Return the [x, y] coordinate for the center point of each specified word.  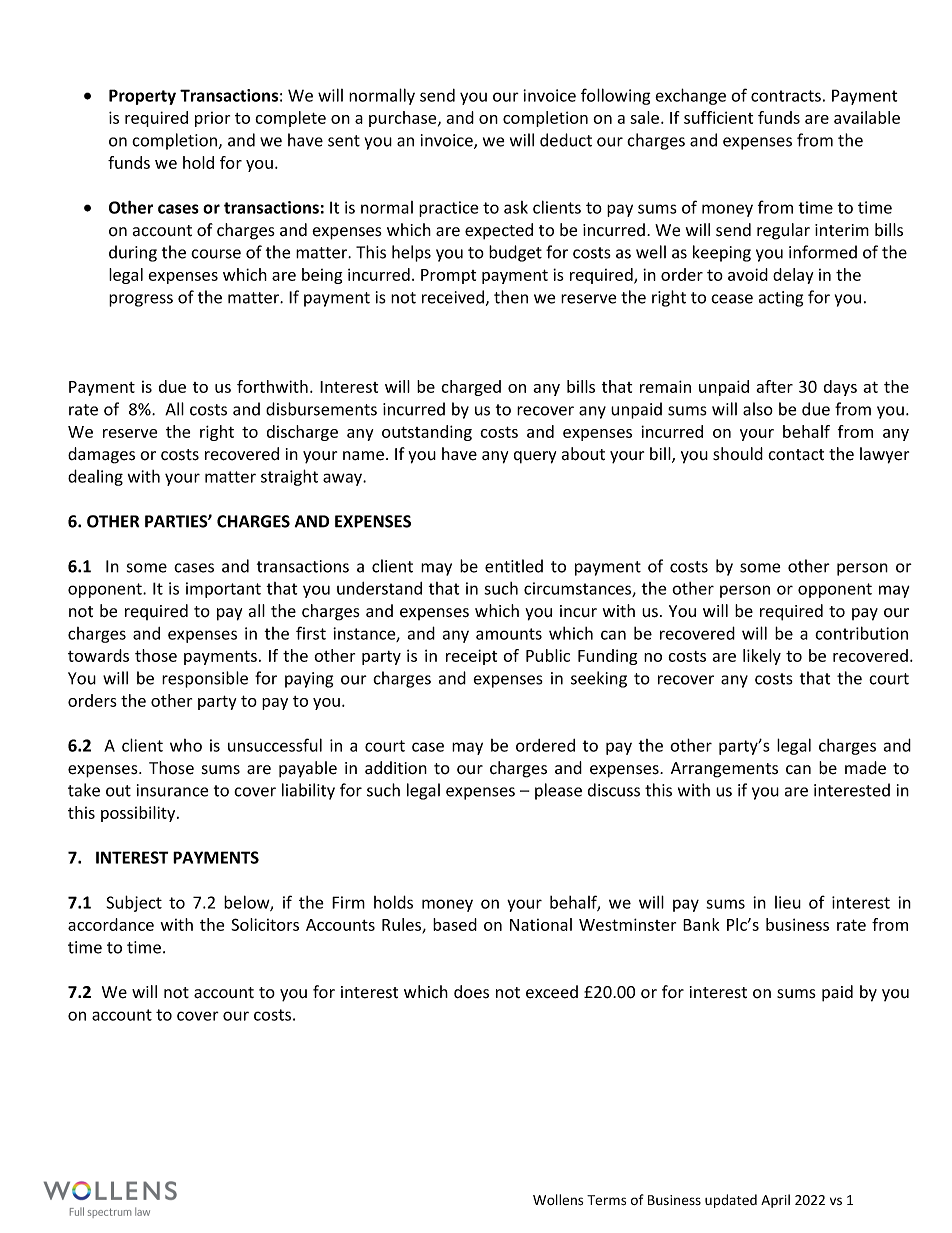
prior [212, 119]
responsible [205, 679]
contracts [786, 96]
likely [762, 657]
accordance [111, 924]
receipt [471, 657]
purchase [404, 119]
